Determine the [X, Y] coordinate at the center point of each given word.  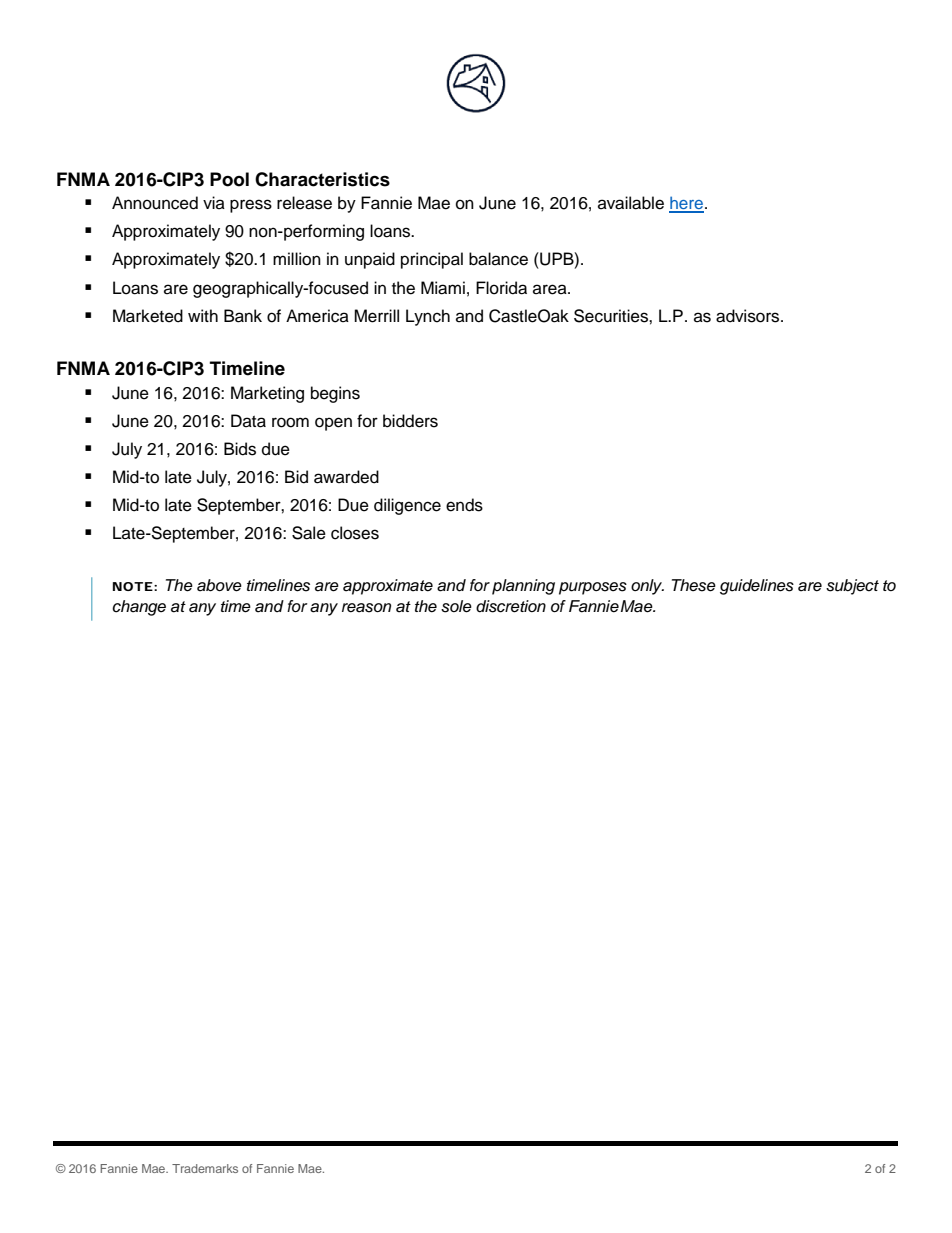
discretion [511, 606]
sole [456, 606]
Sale [309, 533]
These [694, 585]
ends [464, 505]
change [139, 608]
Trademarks [205, 1168]
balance [498, 259]
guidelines [757, 587]
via [214, 202]
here [687, 204]
